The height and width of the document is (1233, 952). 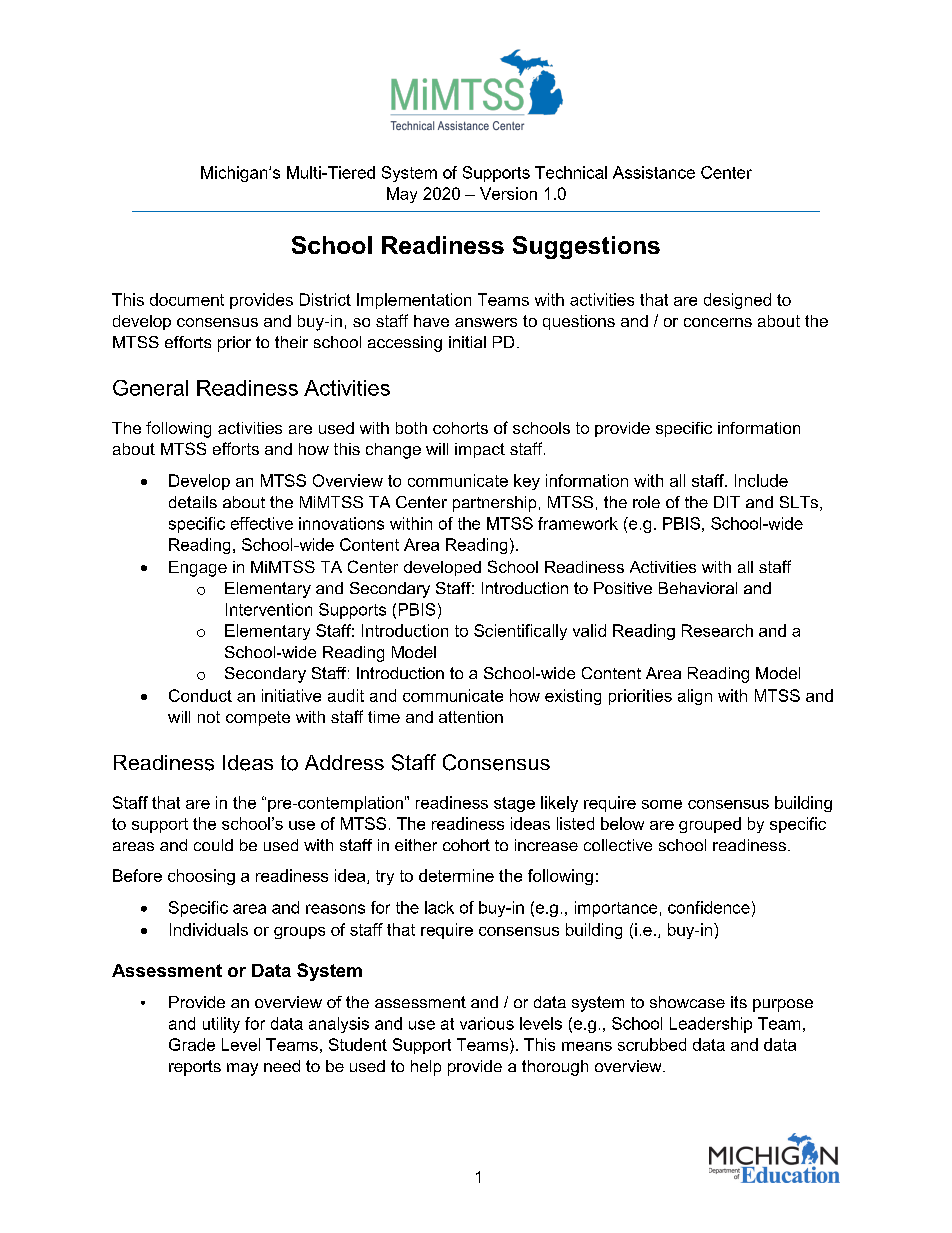 What do you see at coordinates (654, 172) in the document?
I see `Assistance` at bounding box center [654, 172].
